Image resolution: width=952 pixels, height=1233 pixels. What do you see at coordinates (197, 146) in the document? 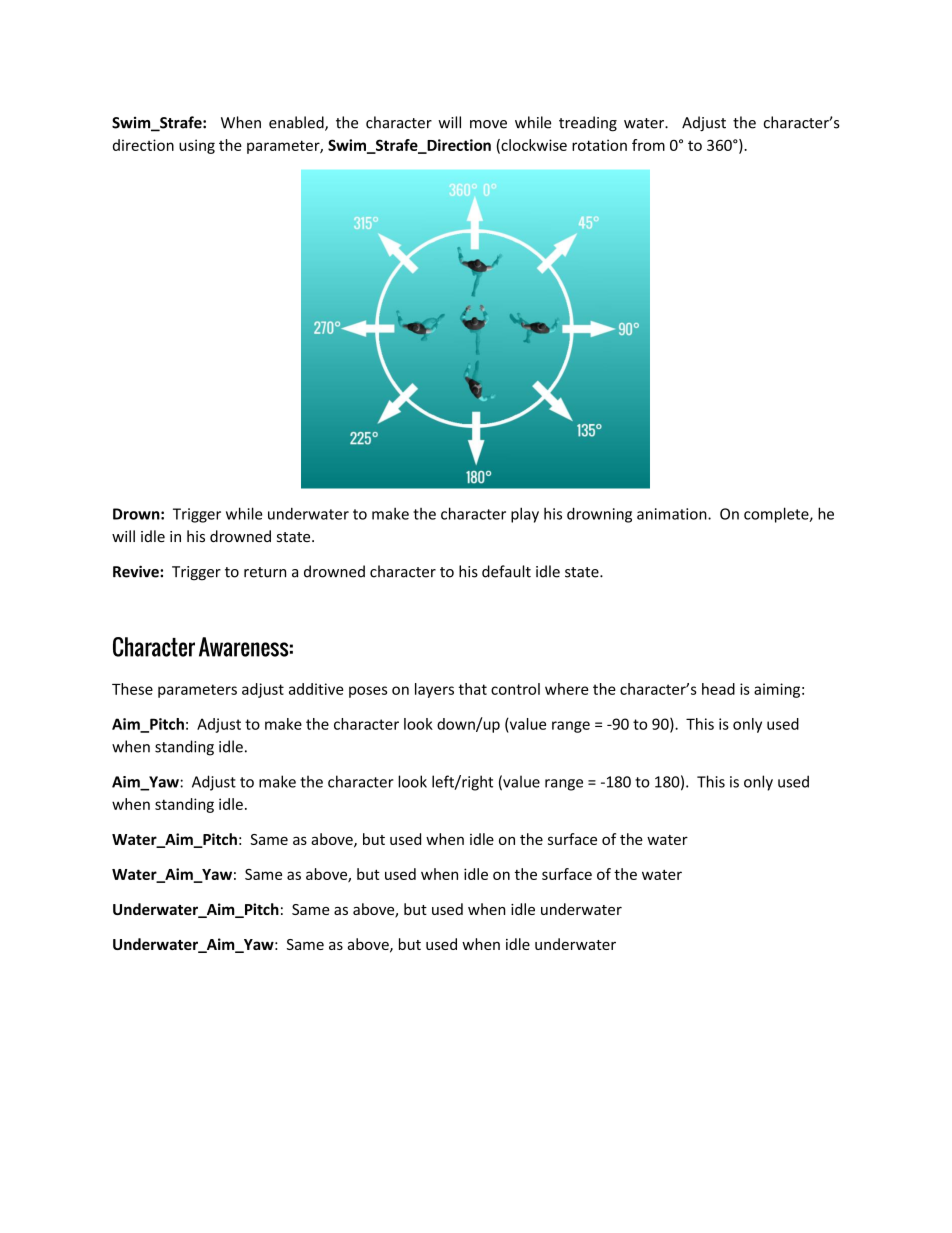
I see `using` at bounding box center [197, 146].
